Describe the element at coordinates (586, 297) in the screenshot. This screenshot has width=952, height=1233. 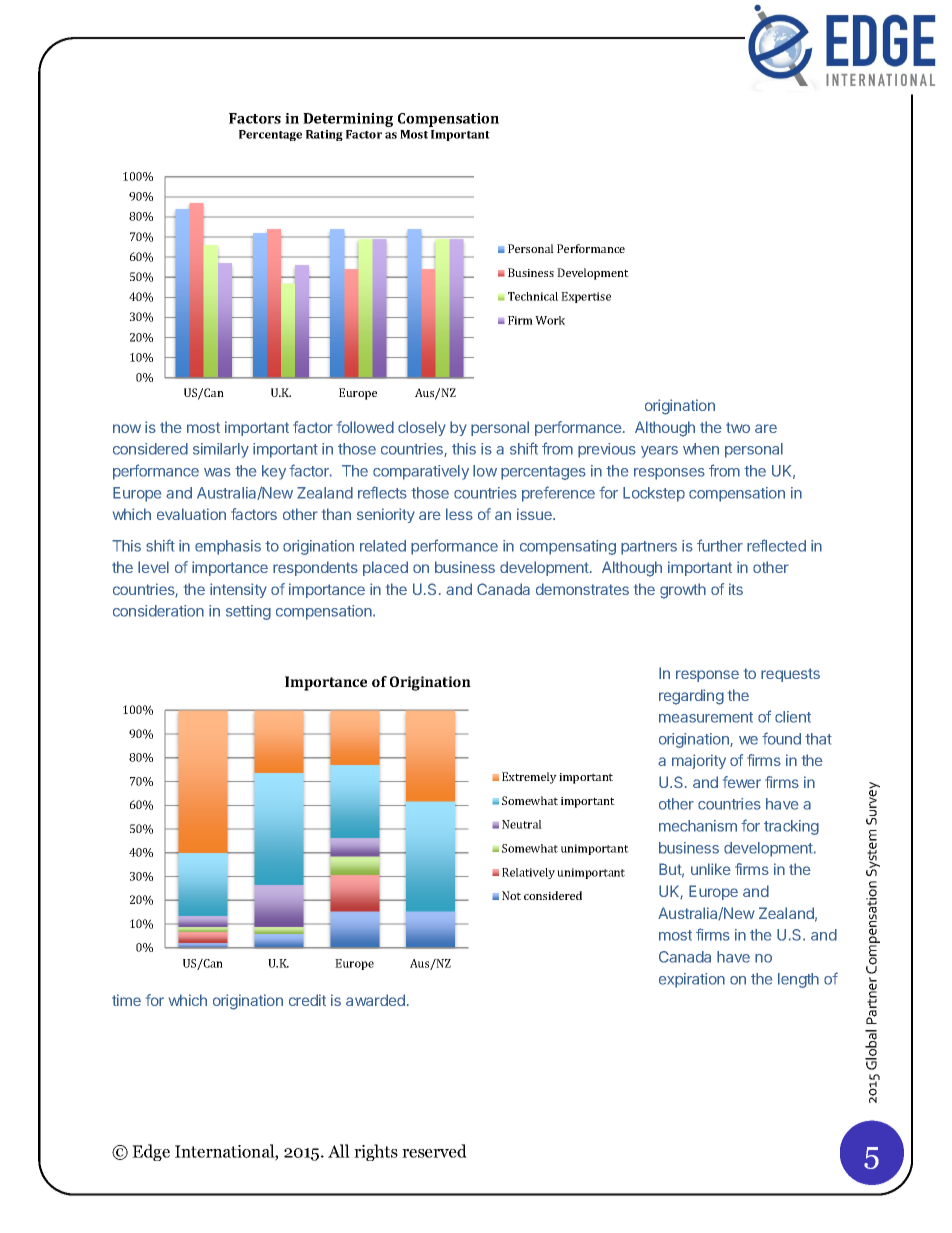
I see `Expertise` at that location.
